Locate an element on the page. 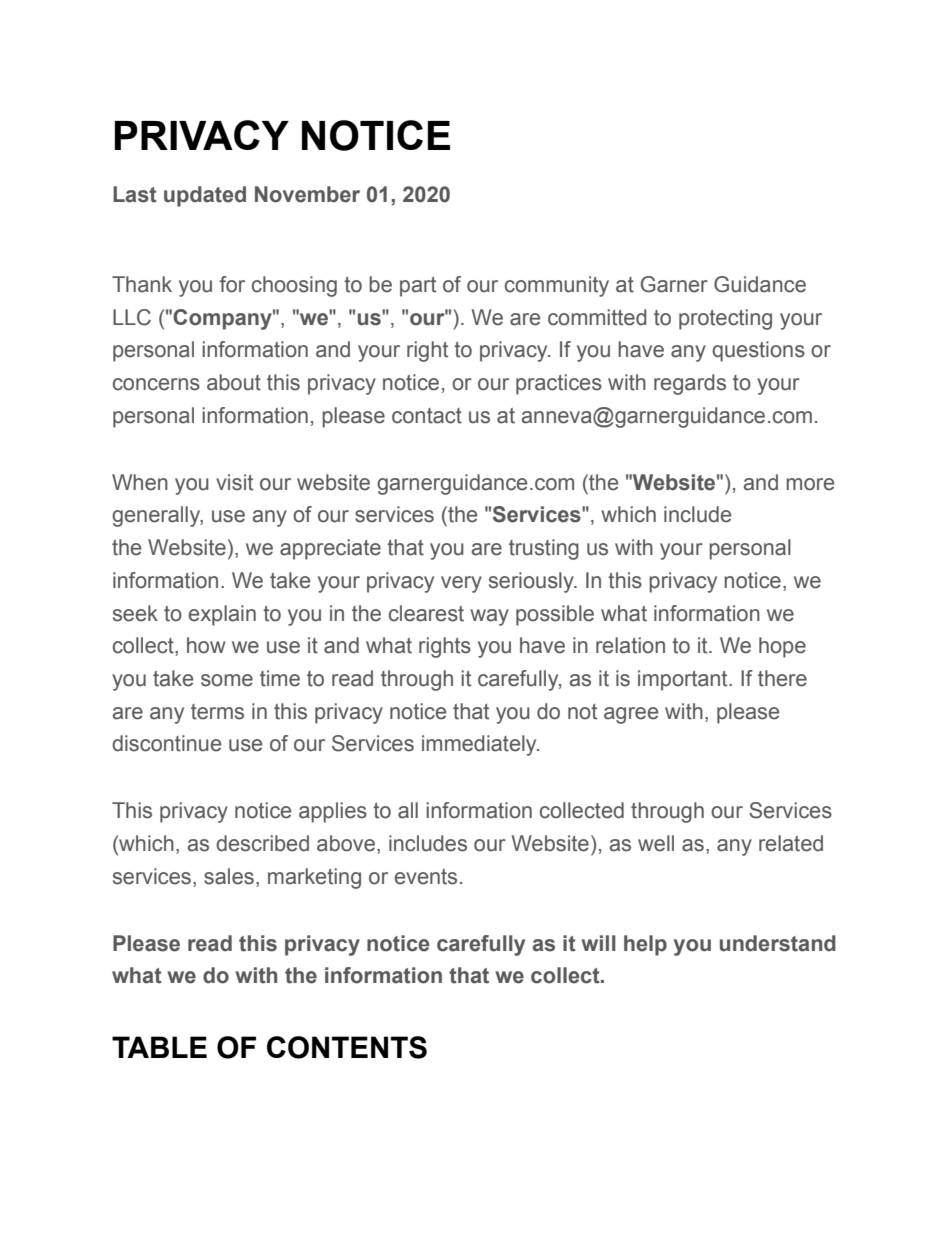  explain is located at coordinates (222, 615).
